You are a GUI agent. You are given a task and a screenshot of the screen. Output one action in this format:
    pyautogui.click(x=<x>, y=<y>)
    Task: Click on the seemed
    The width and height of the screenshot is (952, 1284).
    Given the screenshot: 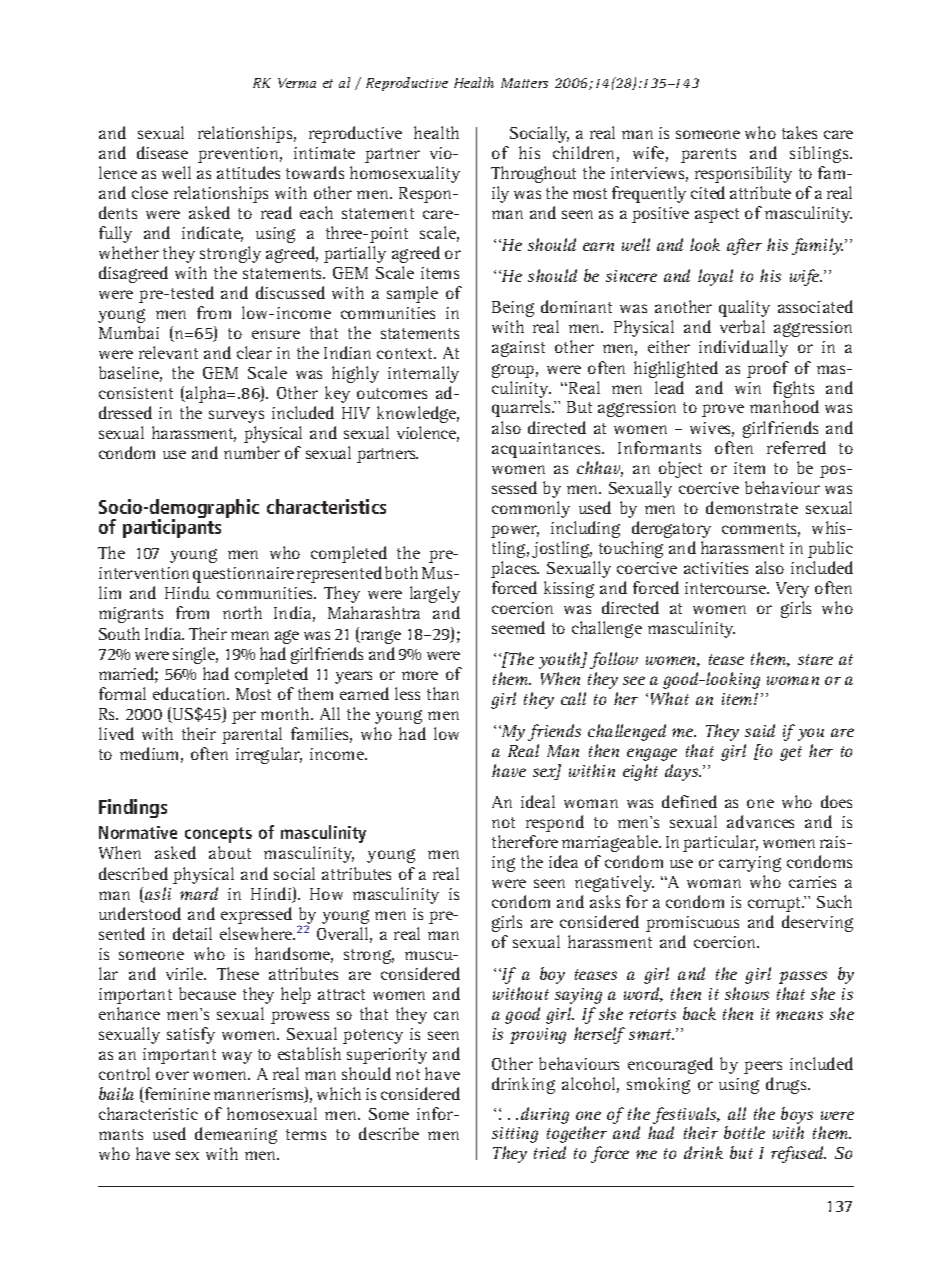 What is the action you would take?
    pyautogui.click(x=518, y=627)
